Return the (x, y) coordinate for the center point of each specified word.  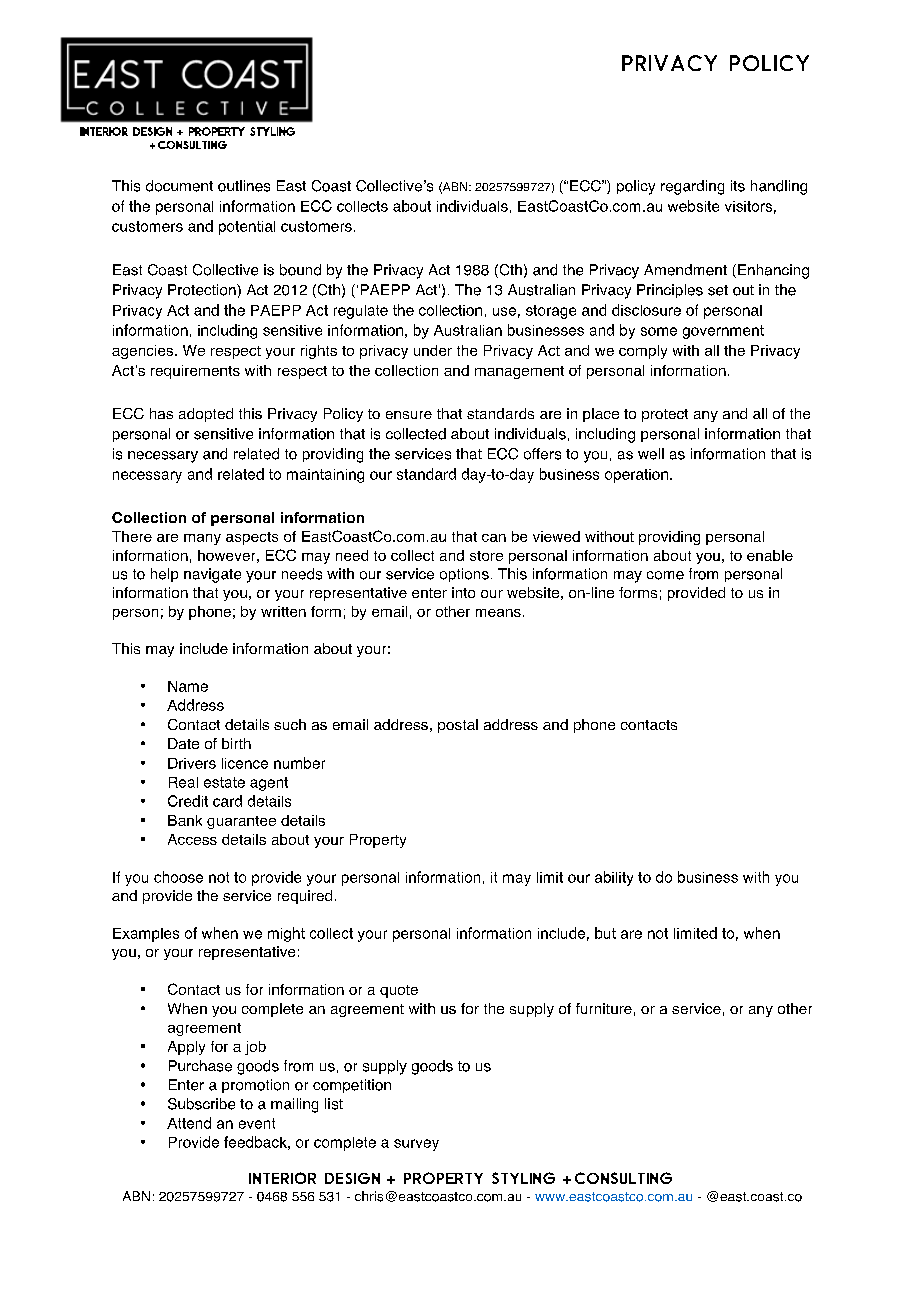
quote (399, 991)
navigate (212, 575)
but (605, 933)
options (464, 575)
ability (614, 878)
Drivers (192, 763)
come (665, 575)
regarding (692, 187)
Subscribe (201, 1104)
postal (458, 726)
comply (643, 352)
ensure (409, 415)
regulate (361, 312)
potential (247, 228)
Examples (146, 935)
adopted (206, 415)
